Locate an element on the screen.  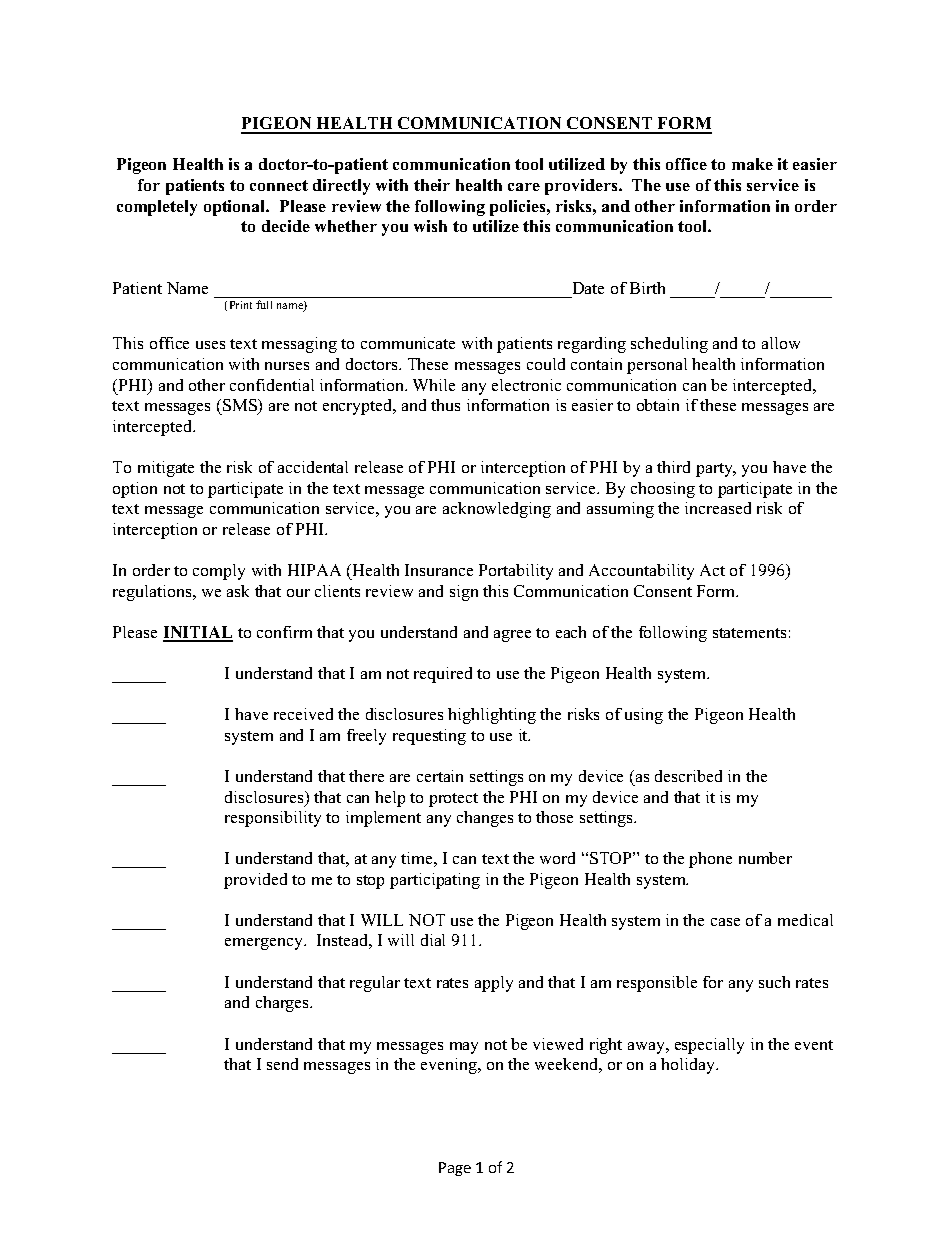
party is located at coordinates (715, 470).
